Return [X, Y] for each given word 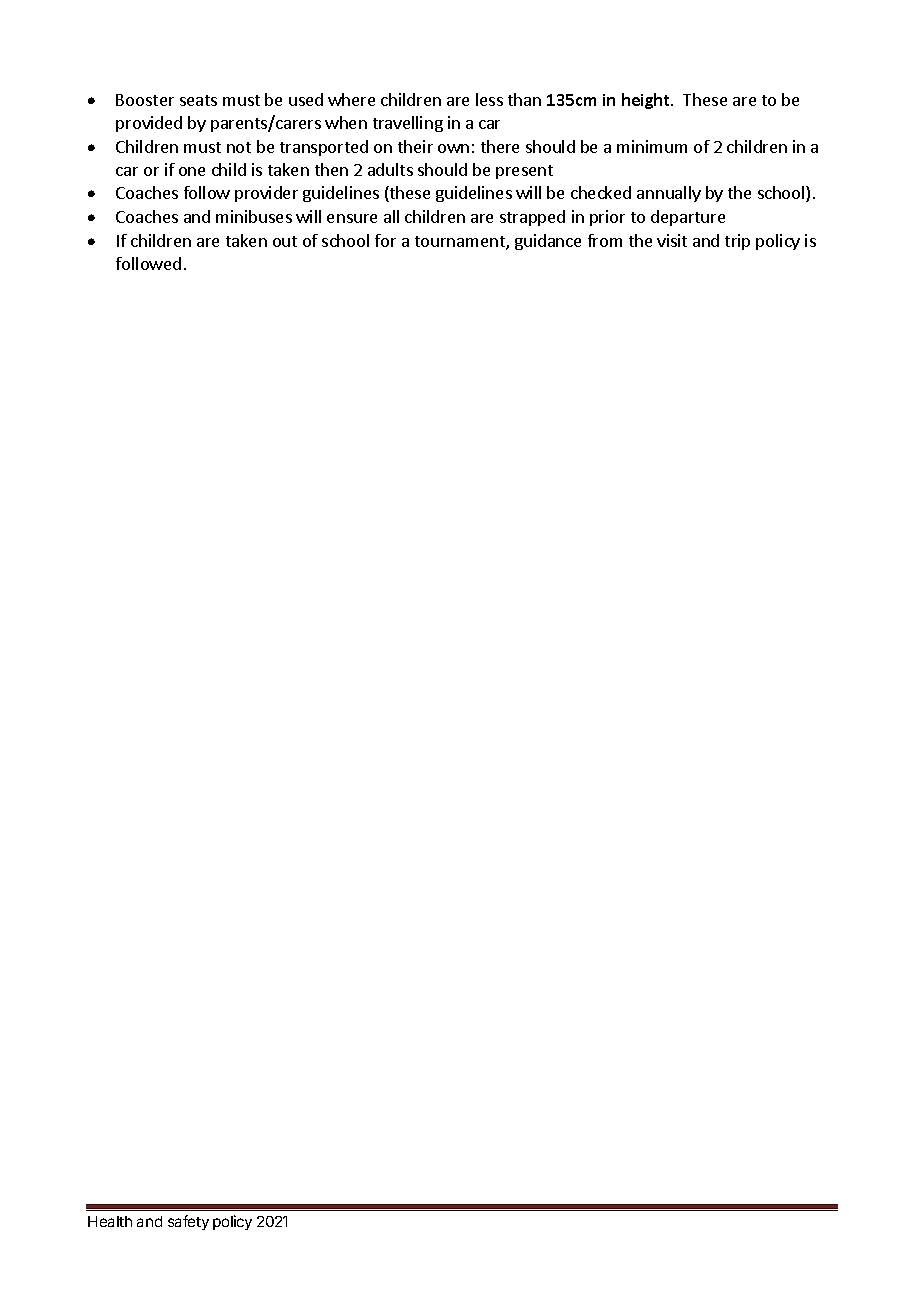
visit [672, 240]
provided [149, 124]
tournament [461, 243]
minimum [652, 146]
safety [188, 1222]
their [415, 146]
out [285, 241]
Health [110, 1221]
